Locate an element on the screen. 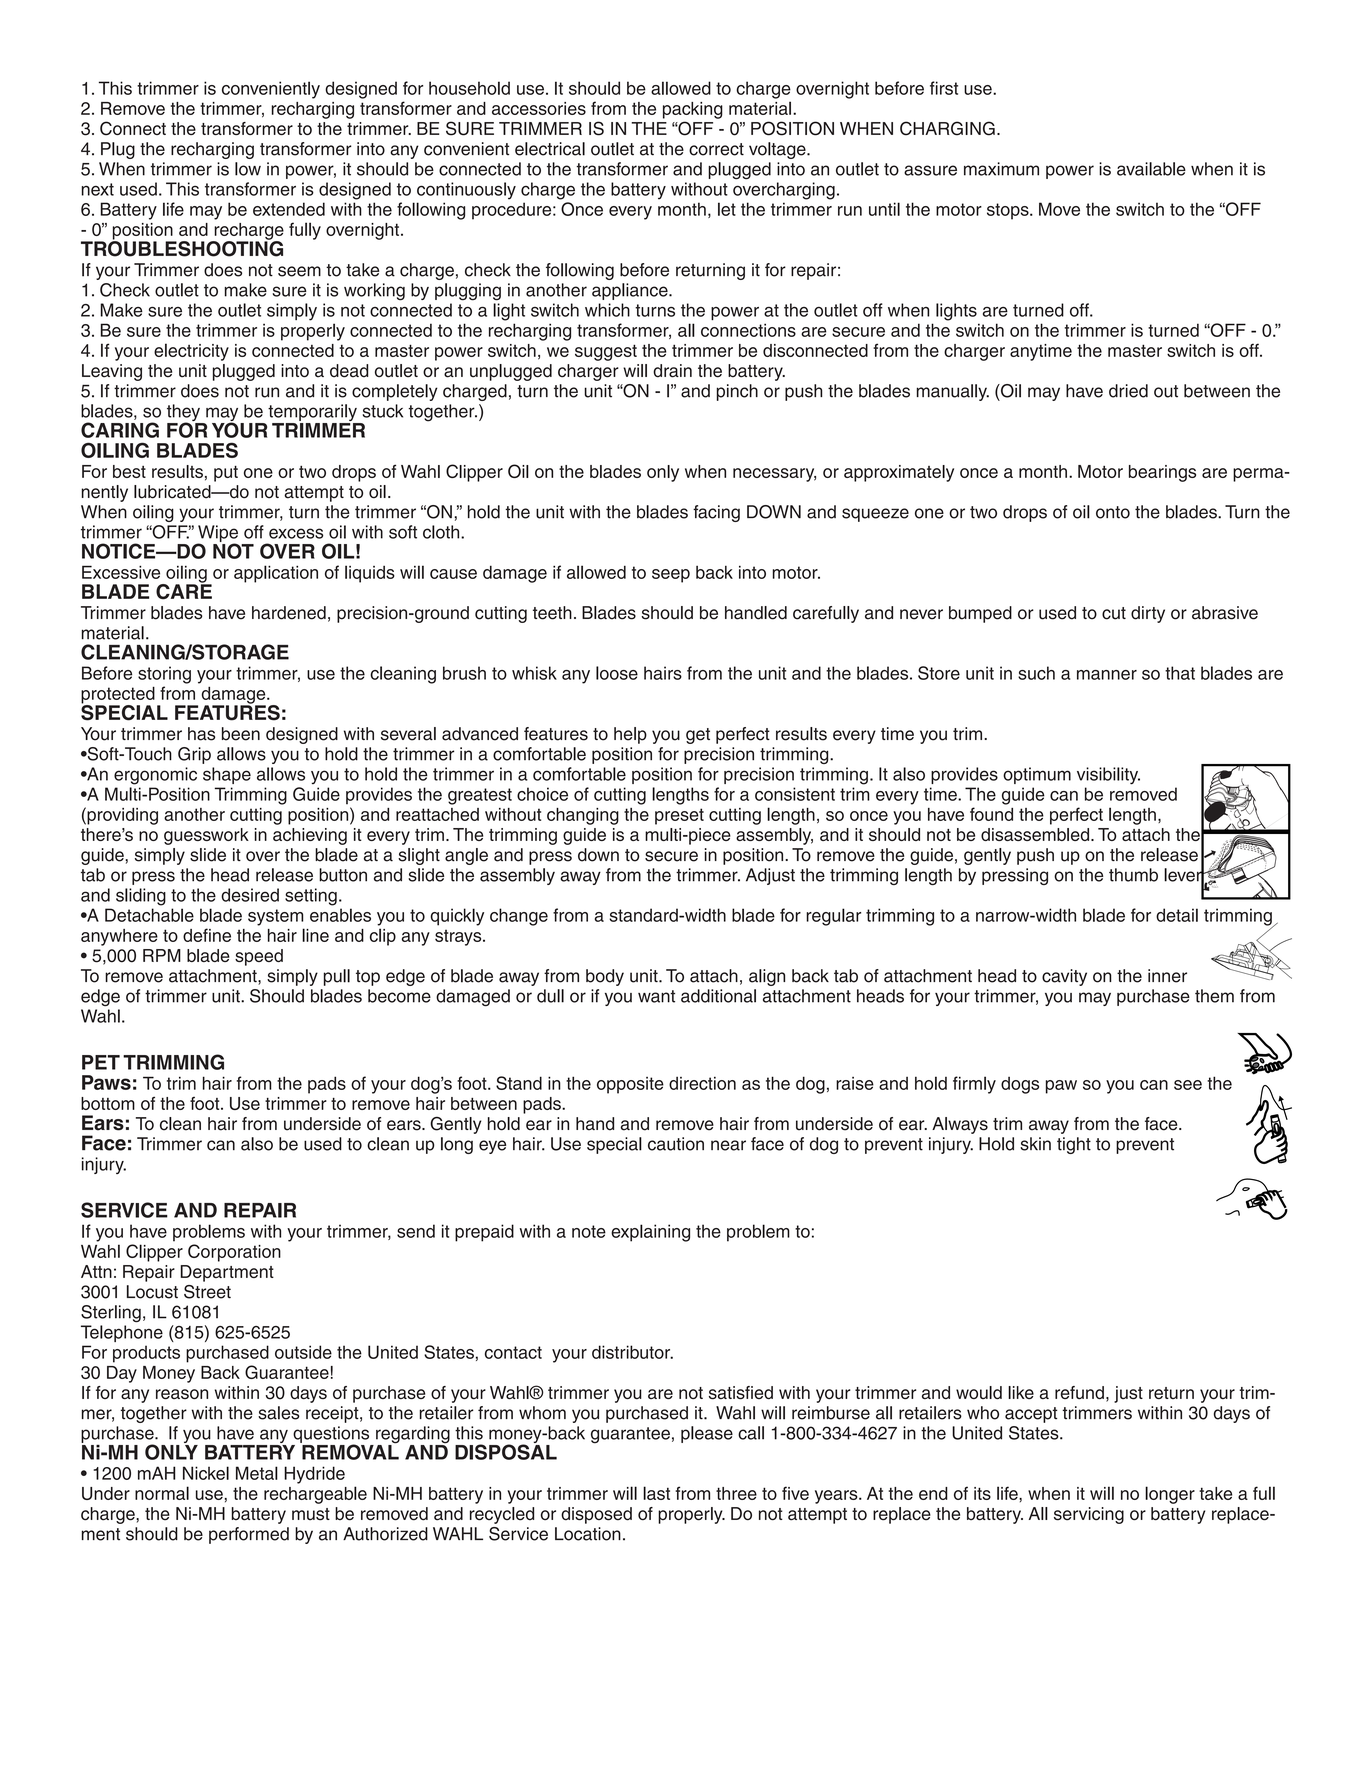  last is located at coordinates (656, 1493).
